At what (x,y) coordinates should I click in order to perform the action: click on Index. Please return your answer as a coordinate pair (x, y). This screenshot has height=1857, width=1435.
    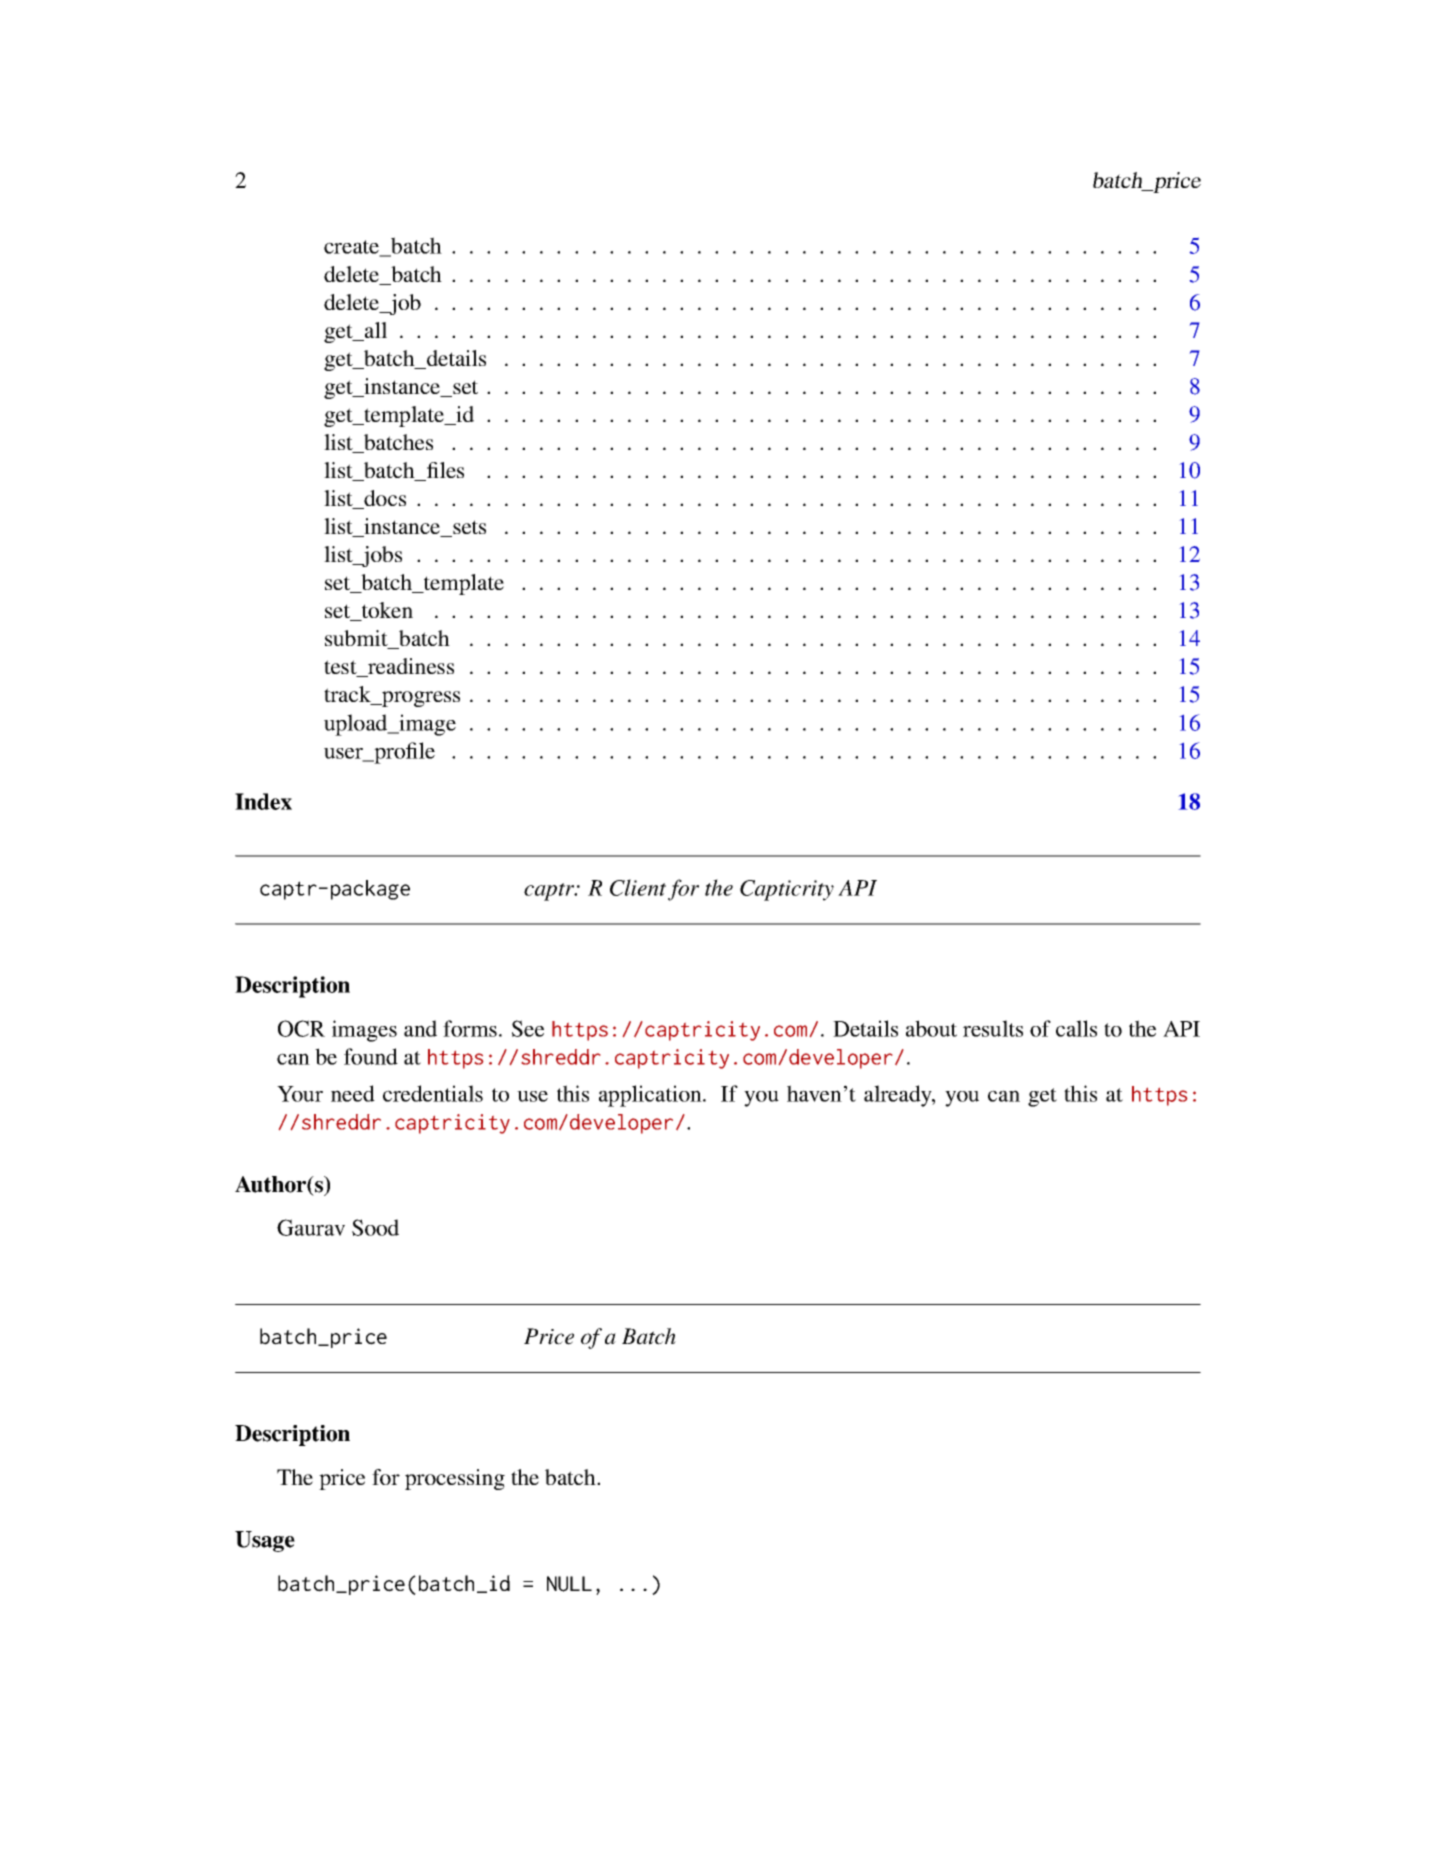
    Looking at the image, I should click on (263, 801).
